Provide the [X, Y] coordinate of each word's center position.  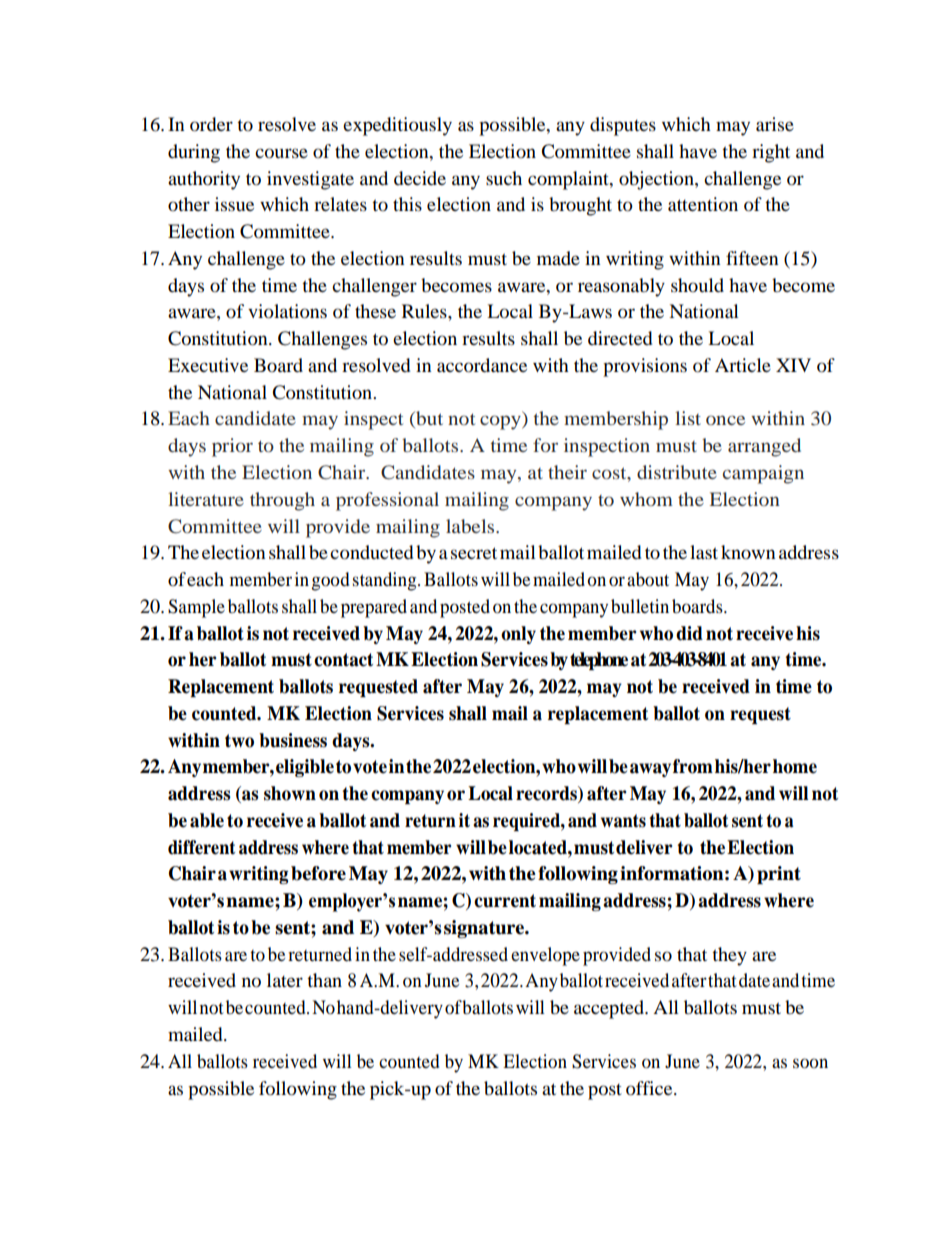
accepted [610, 1009]
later [285, 980]
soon [810, 1063]
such [504, 178]
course [281, 153]
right [771, 153]
